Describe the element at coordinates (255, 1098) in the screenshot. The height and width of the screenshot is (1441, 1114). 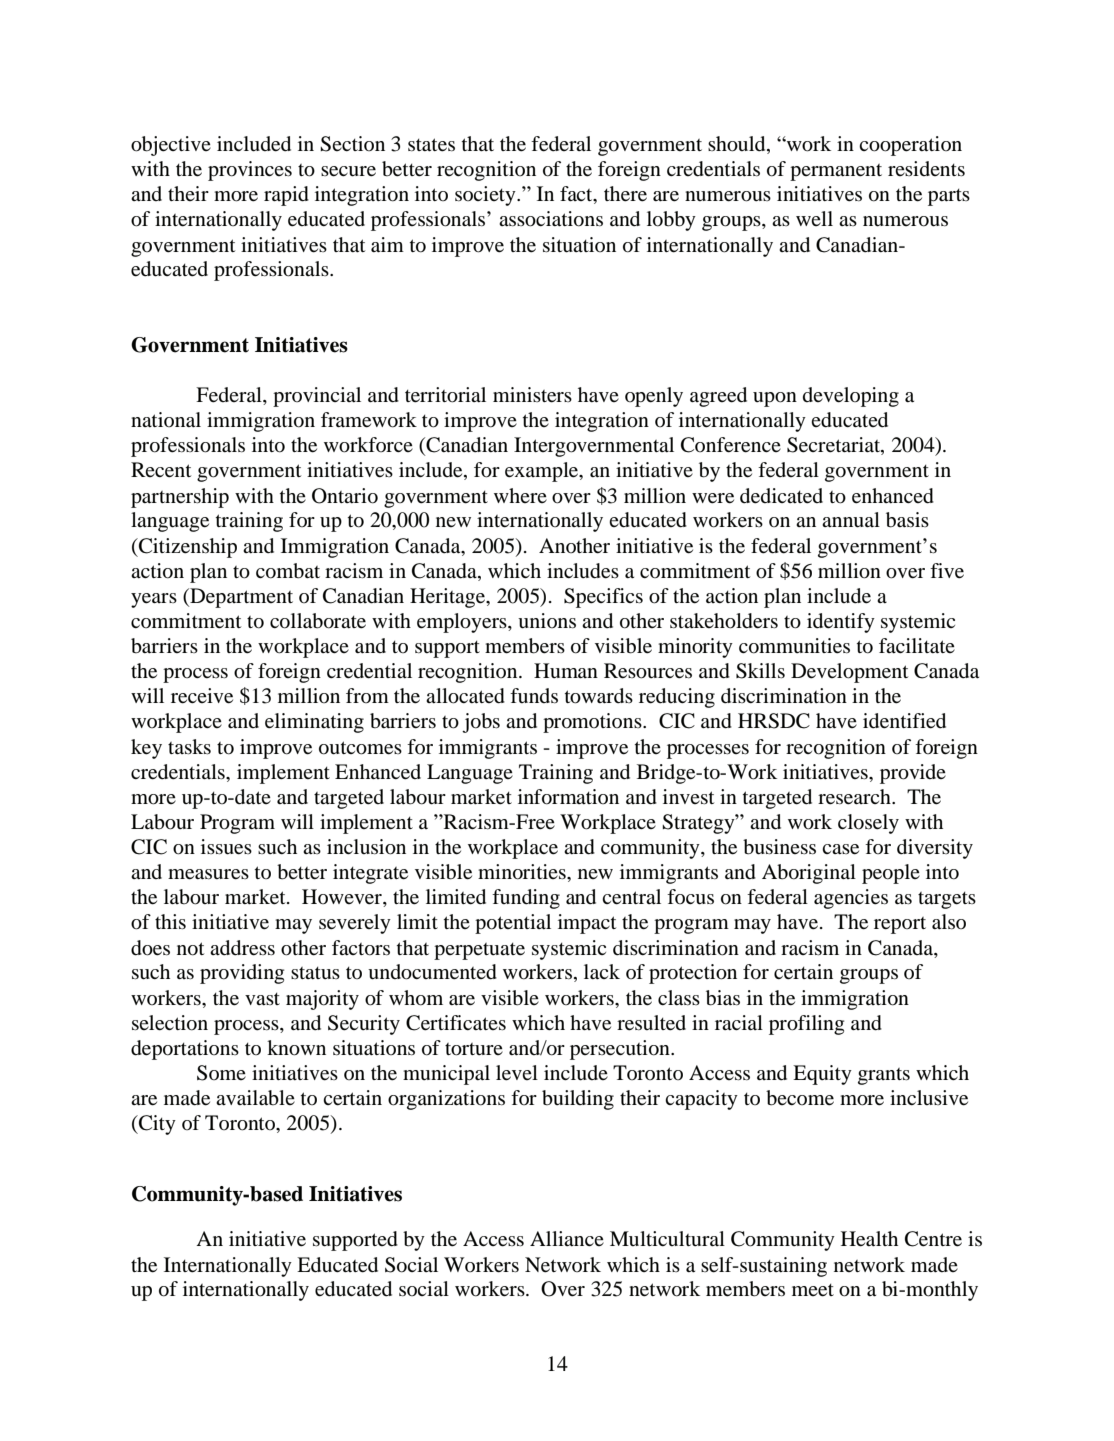
I see `available` at that location.
